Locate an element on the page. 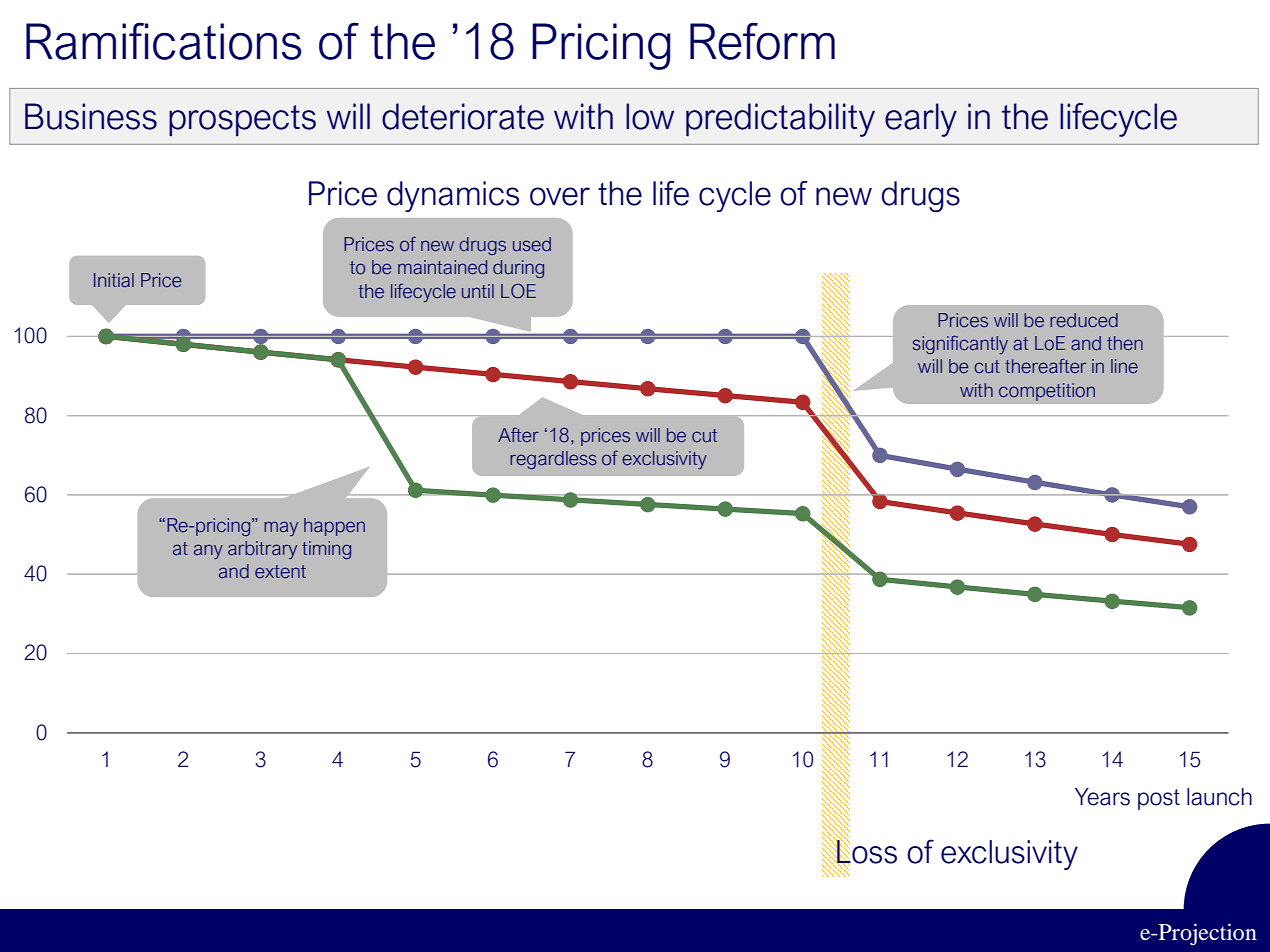 This image has height=952, width=1270. Ramifications is located at coordinates (163, 41).
